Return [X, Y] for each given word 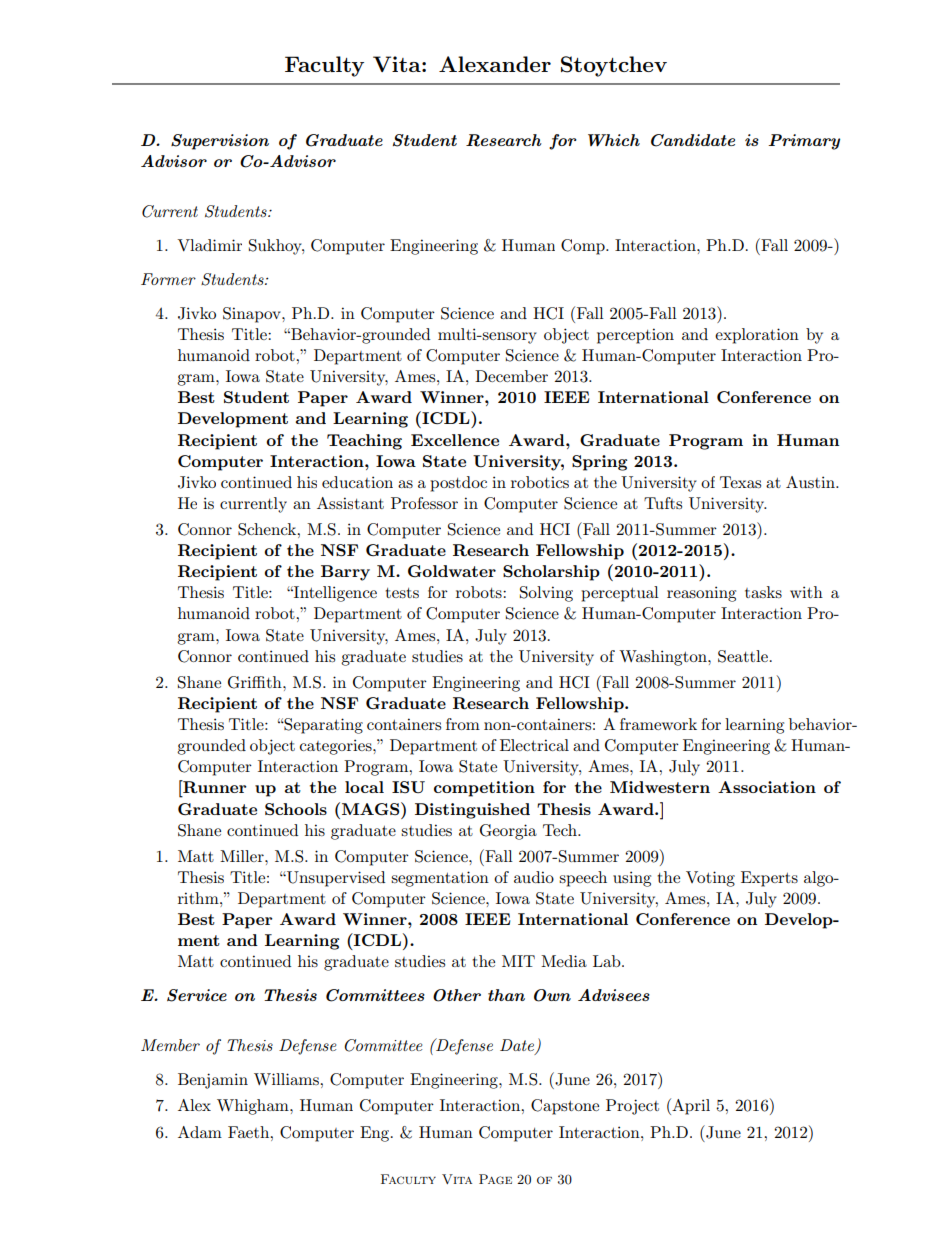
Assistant [350, 503]
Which [614, 140]
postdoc [458, 484]
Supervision [220, 142]
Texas [740, 482]
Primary [804, 142]
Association [767, 787]
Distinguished [472, 811]
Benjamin [213, 1081]
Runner [214, 786]
